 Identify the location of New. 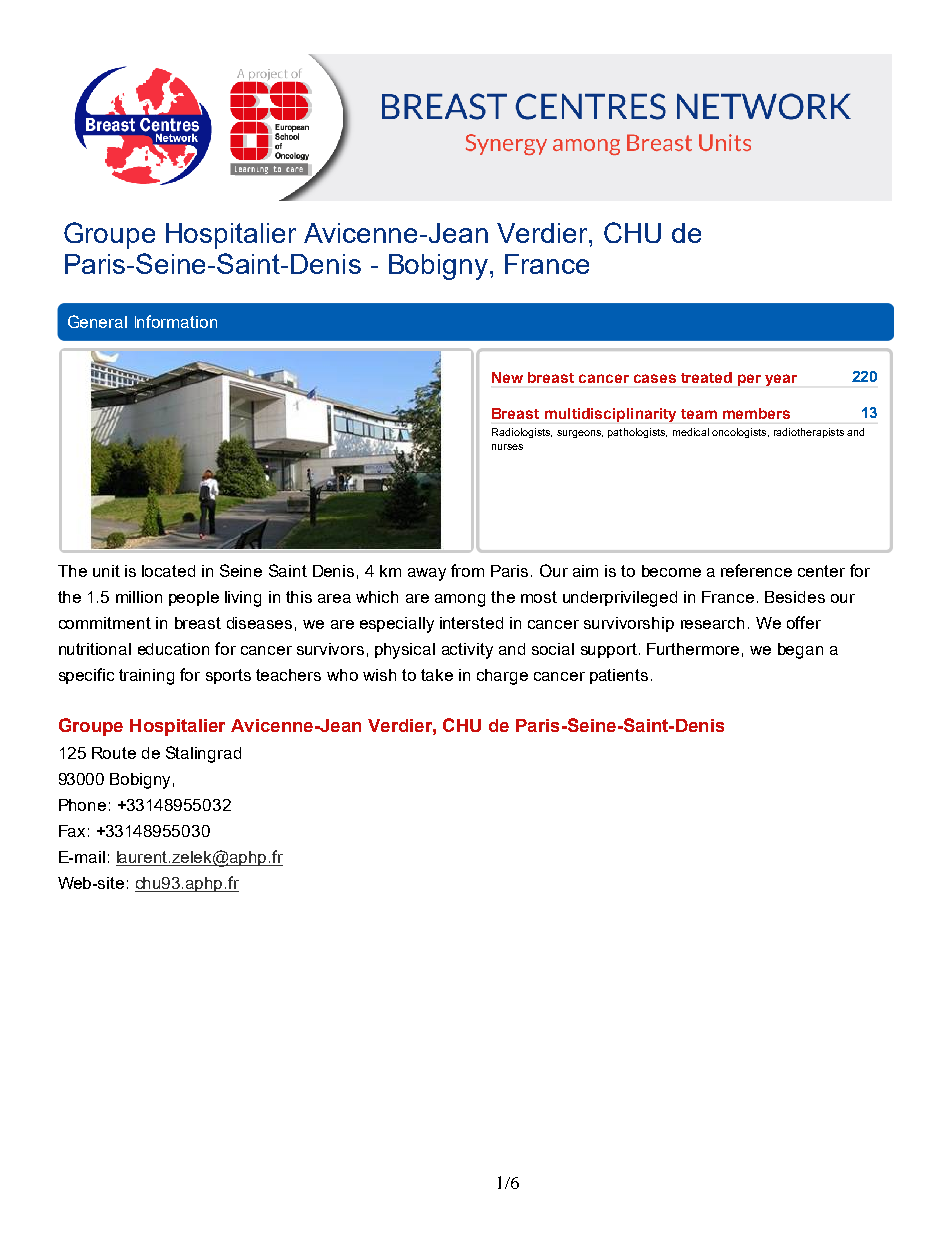
(507, 377).
